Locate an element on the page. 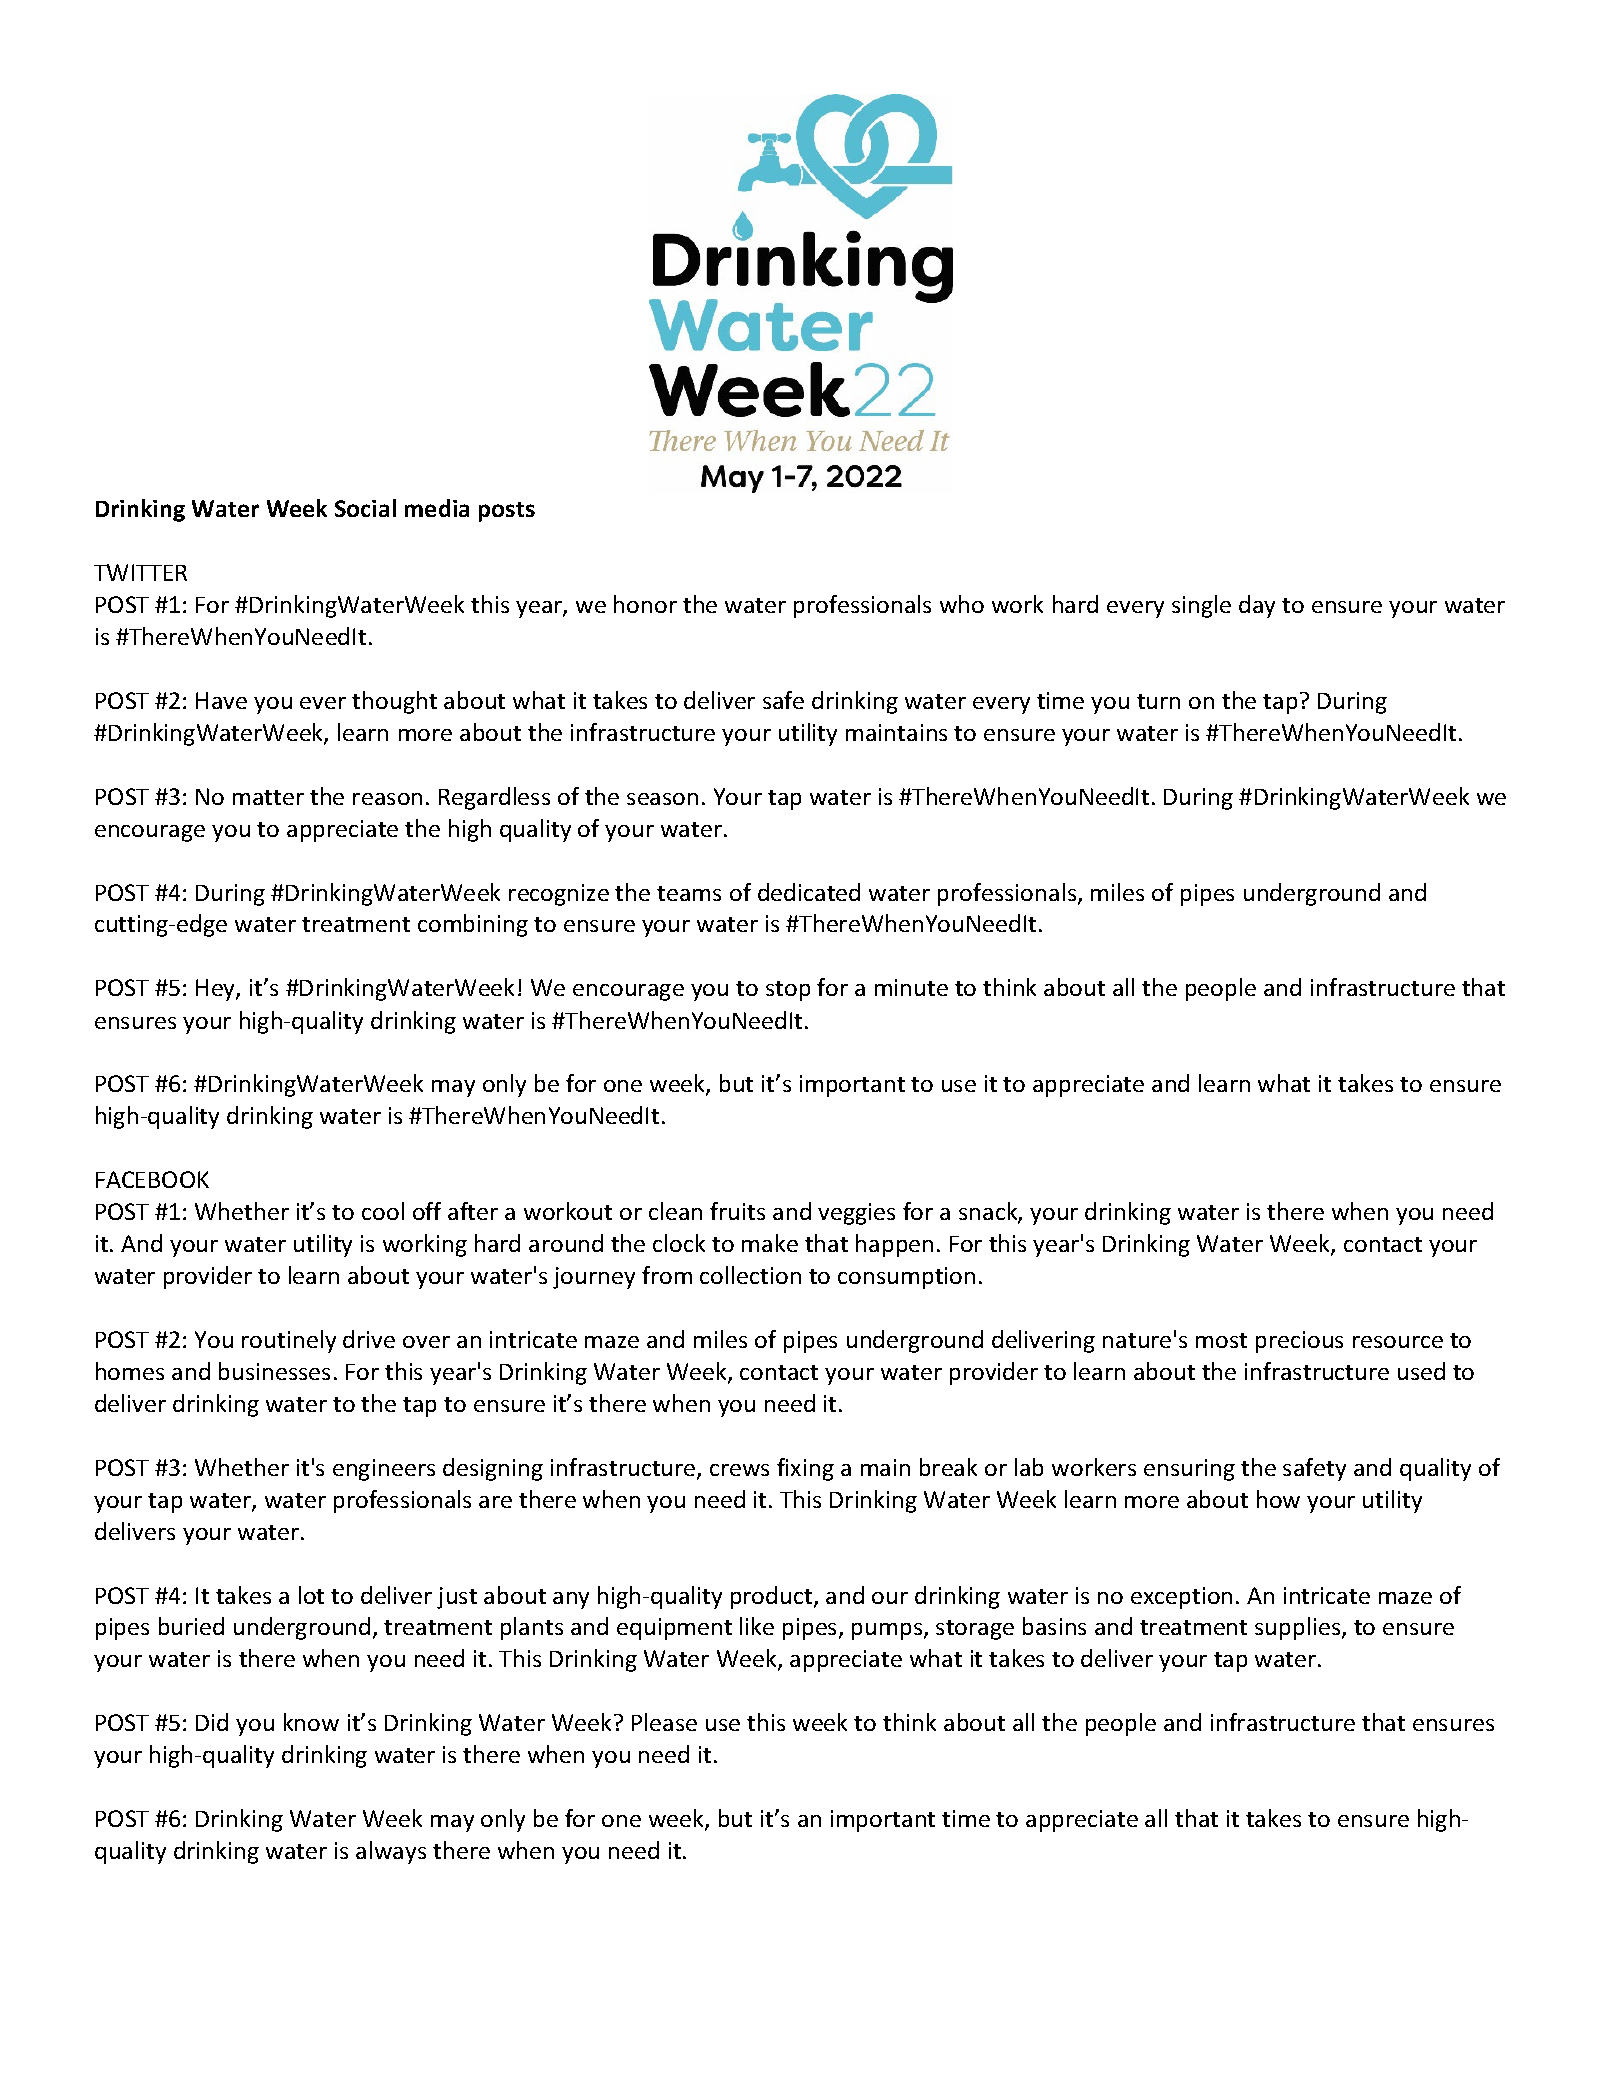  supplies is located at coordinates (1299, 1628).
